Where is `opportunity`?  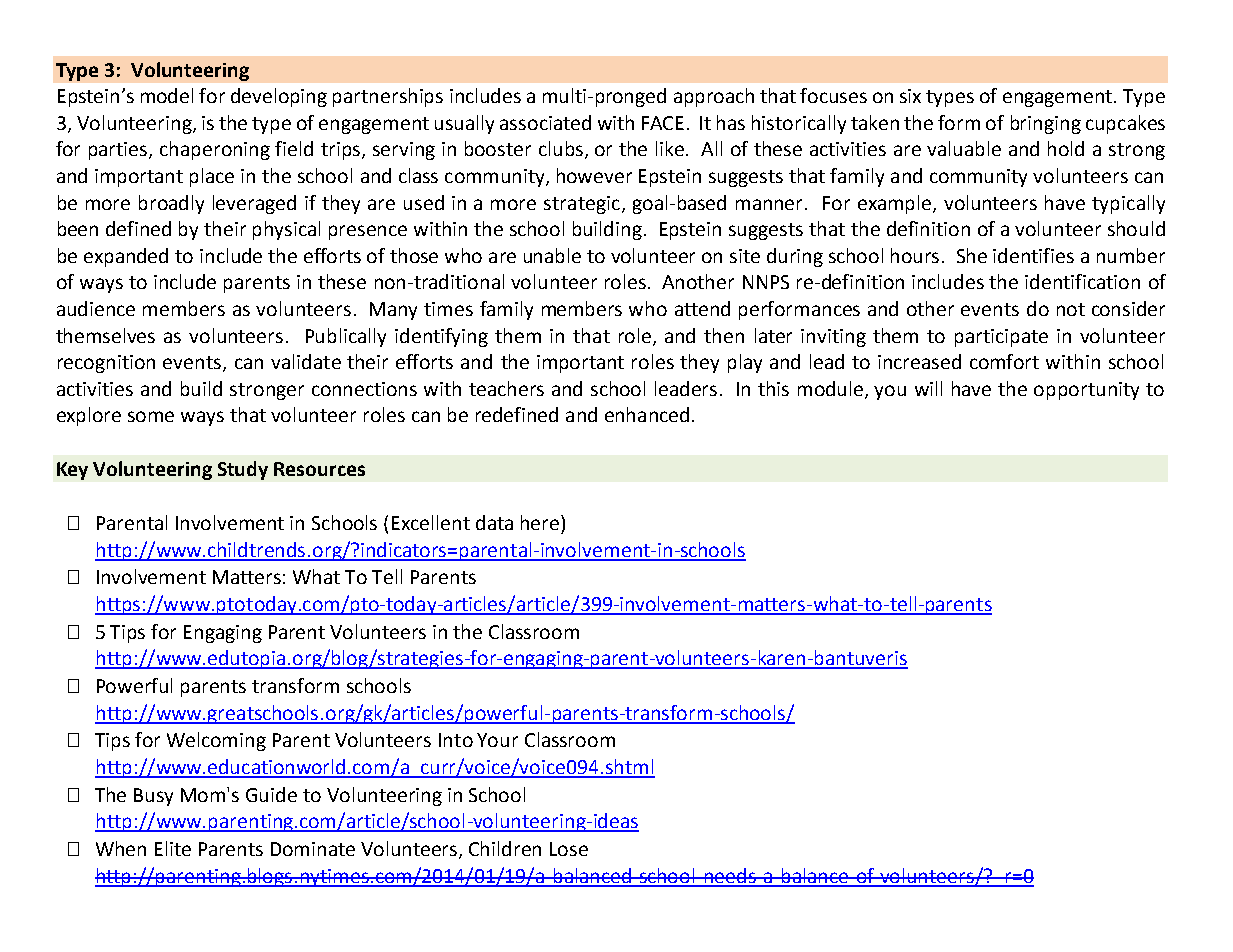 opportunity is located at coordinates (1086, 391).
